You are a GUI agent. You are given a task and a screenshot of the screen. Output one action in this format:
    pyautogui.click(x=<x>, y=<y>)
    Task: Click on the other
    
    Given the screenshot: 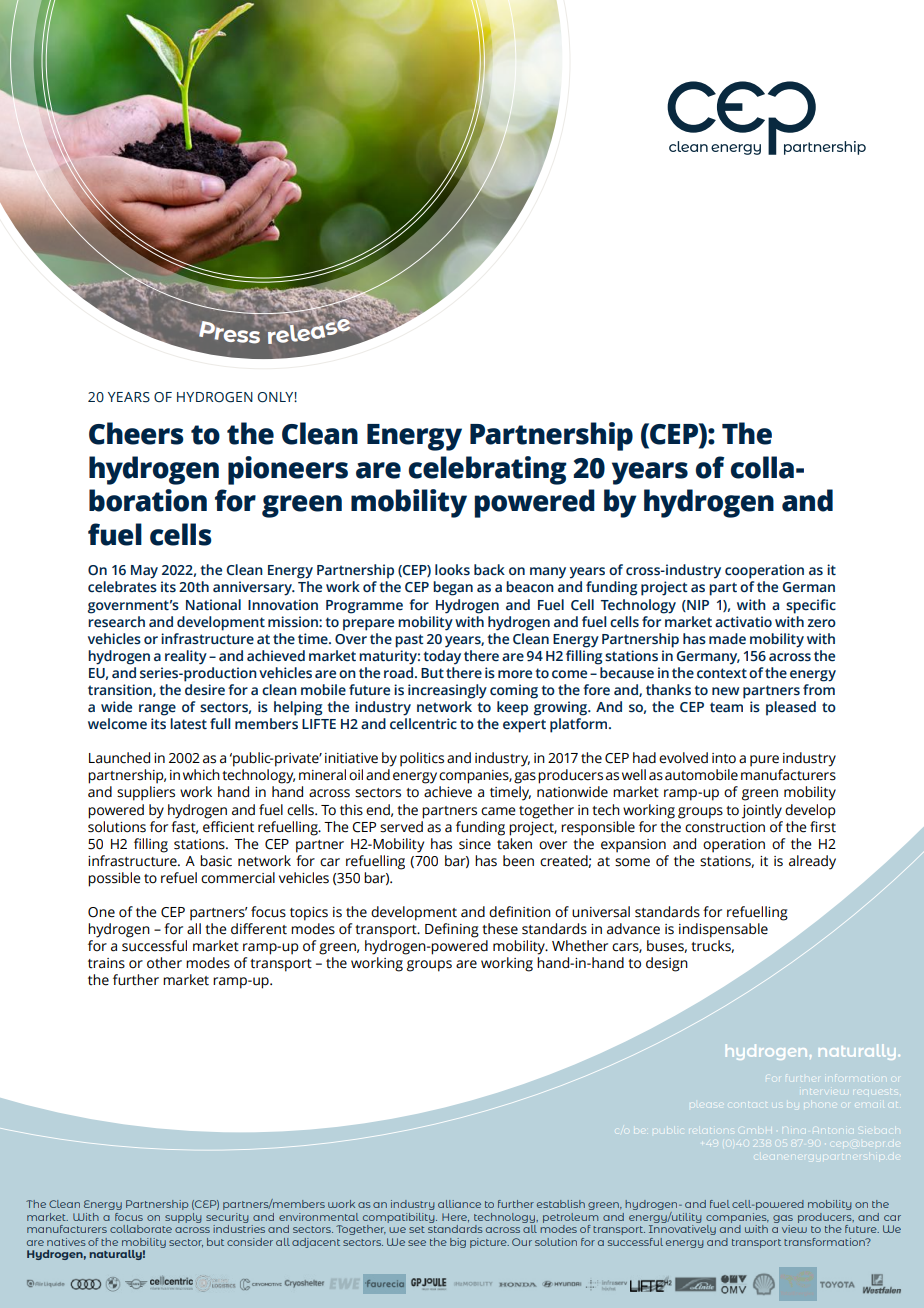 What is the action you would take?
    pyautogui.click(x=164, y=963)
